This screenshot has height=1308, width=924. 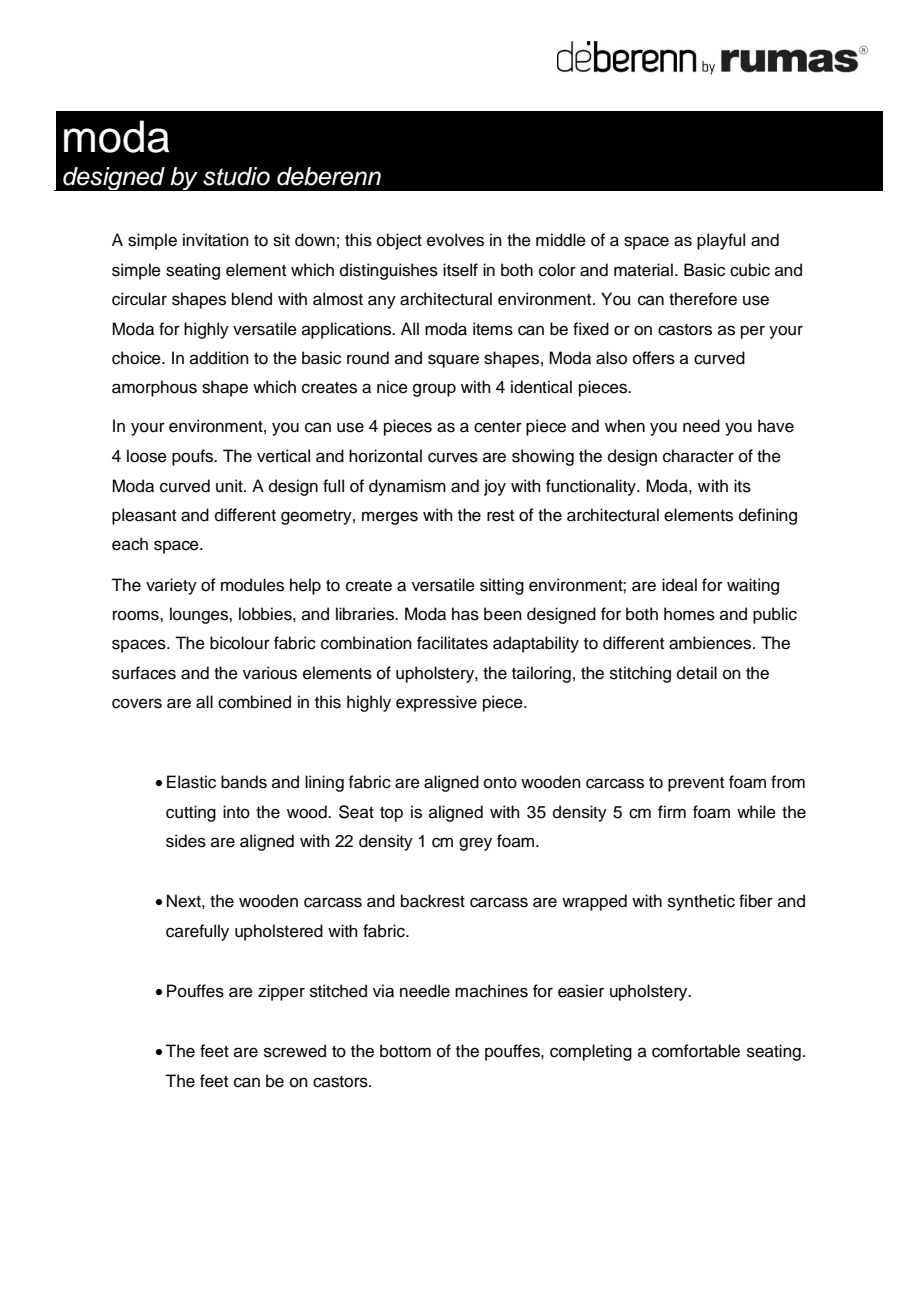 What do you see at coordinates (465, 614) in the screenshot?
I see `has` at bounding box center [465, 614].
